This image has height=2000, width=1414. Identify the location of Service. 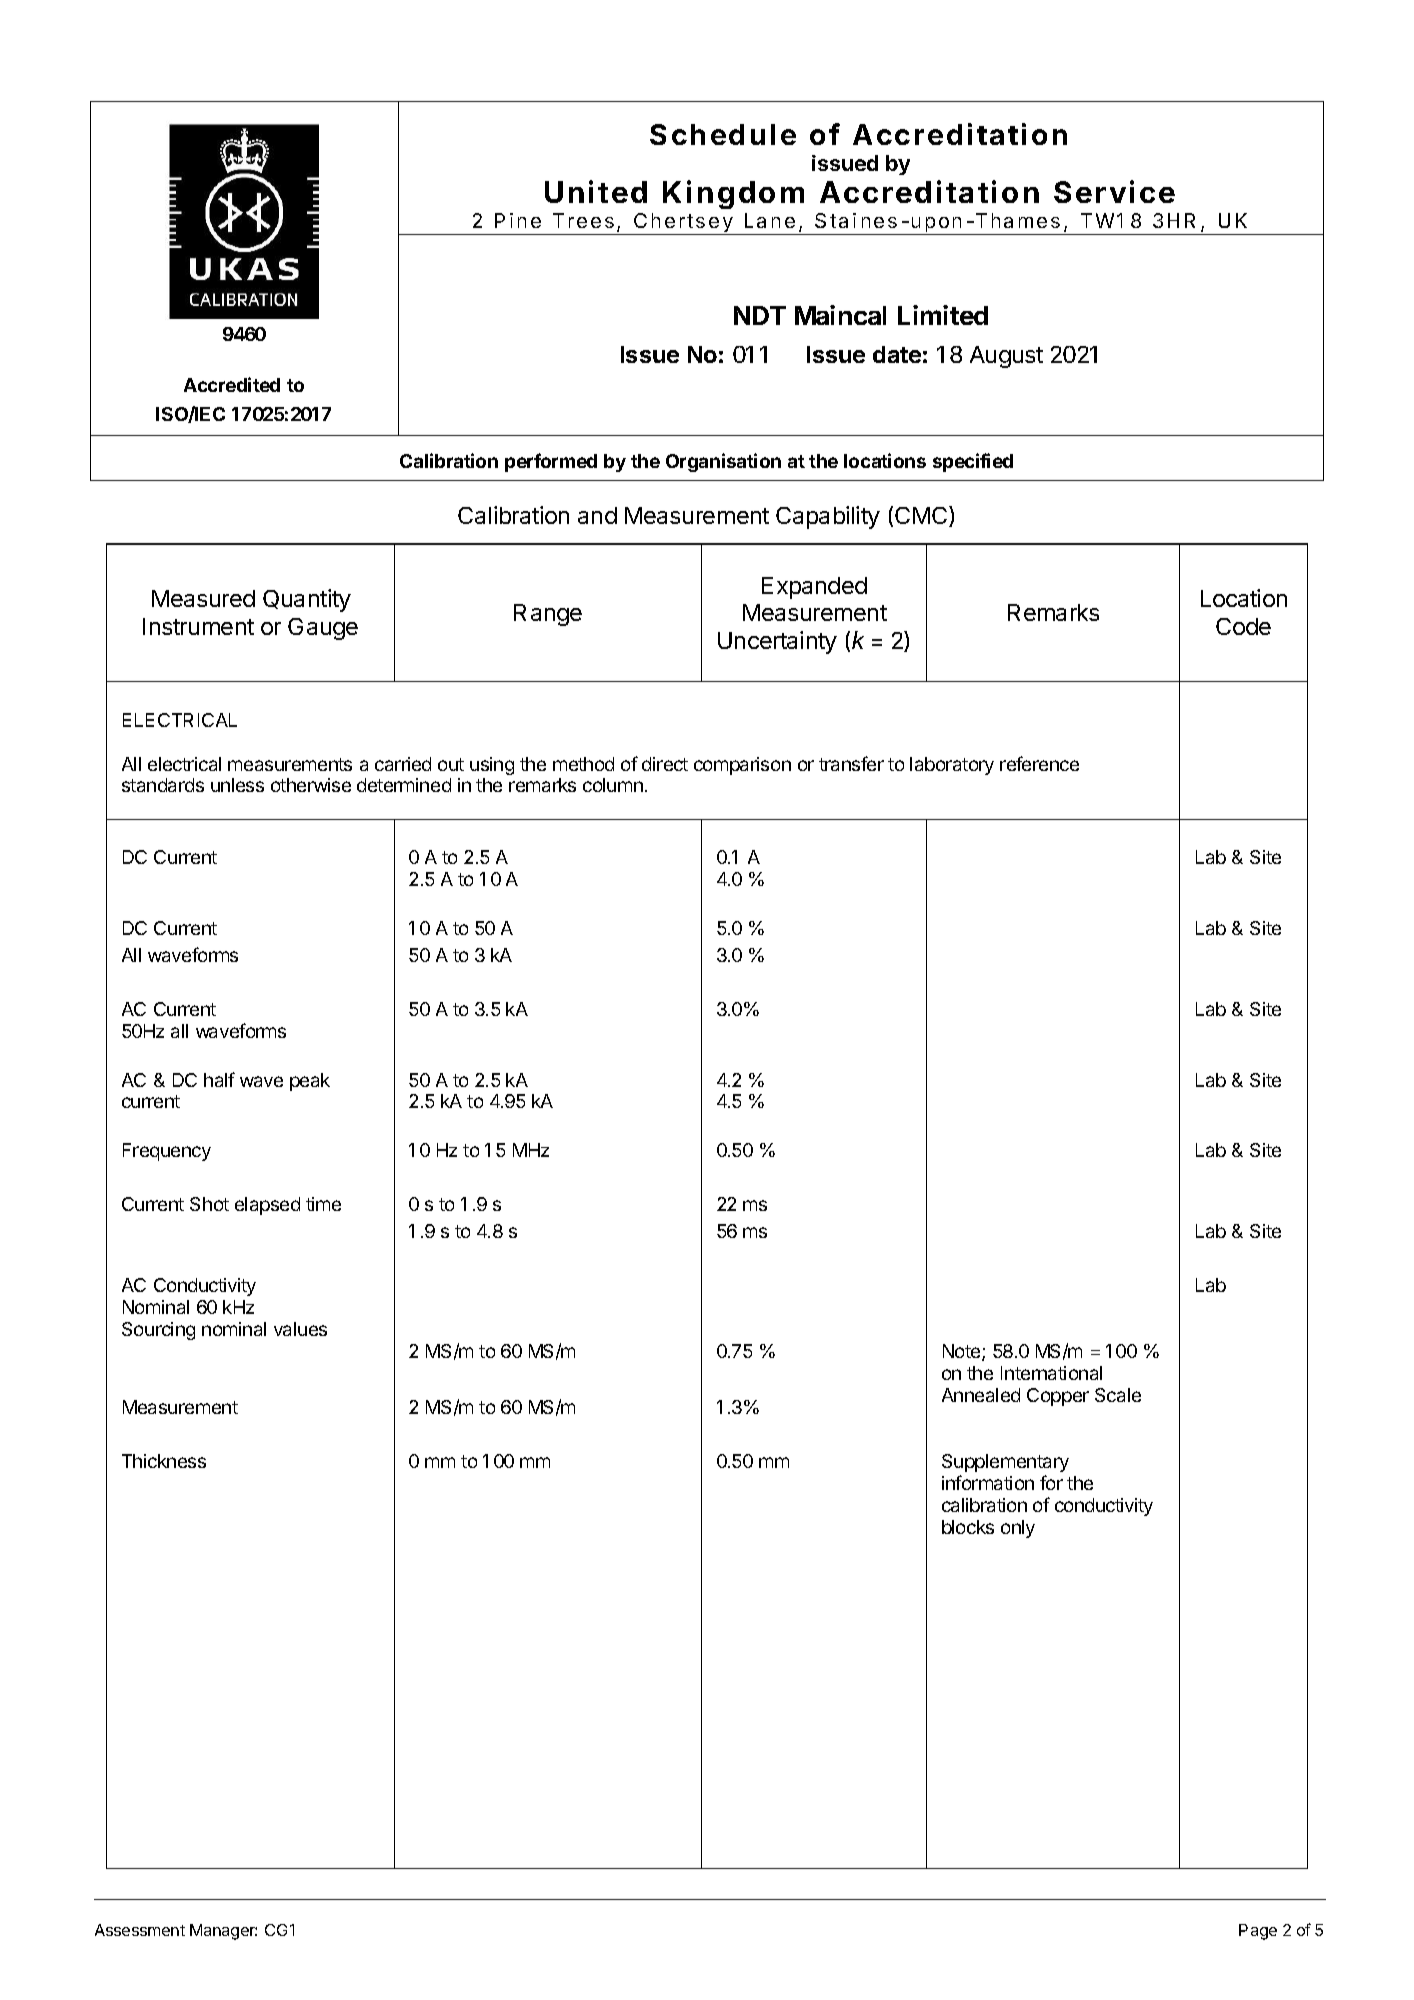
(1114, 191).
